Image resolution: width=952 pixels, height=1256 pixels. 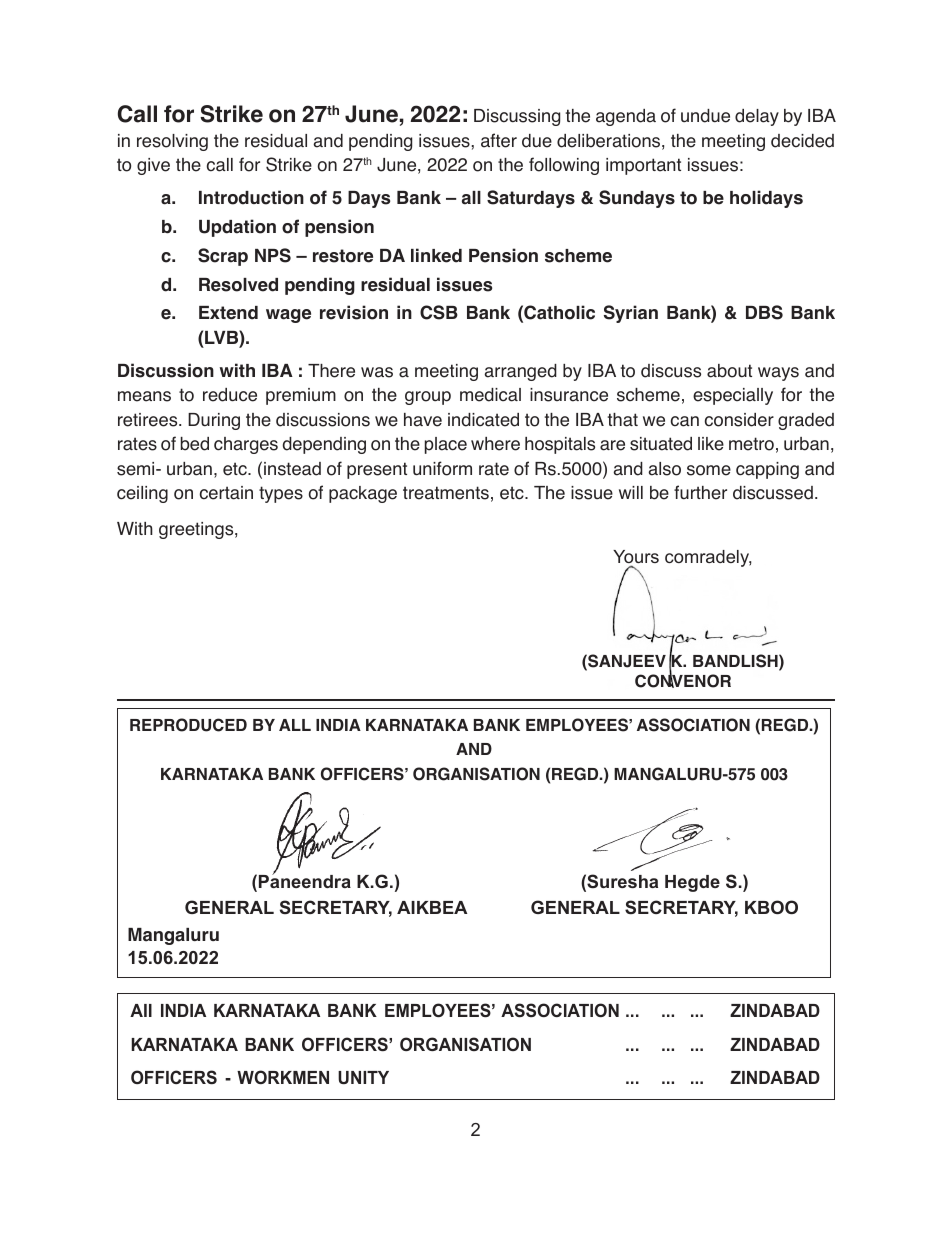 I want to click on REPRODUCED, so click(x=188, y=725).
